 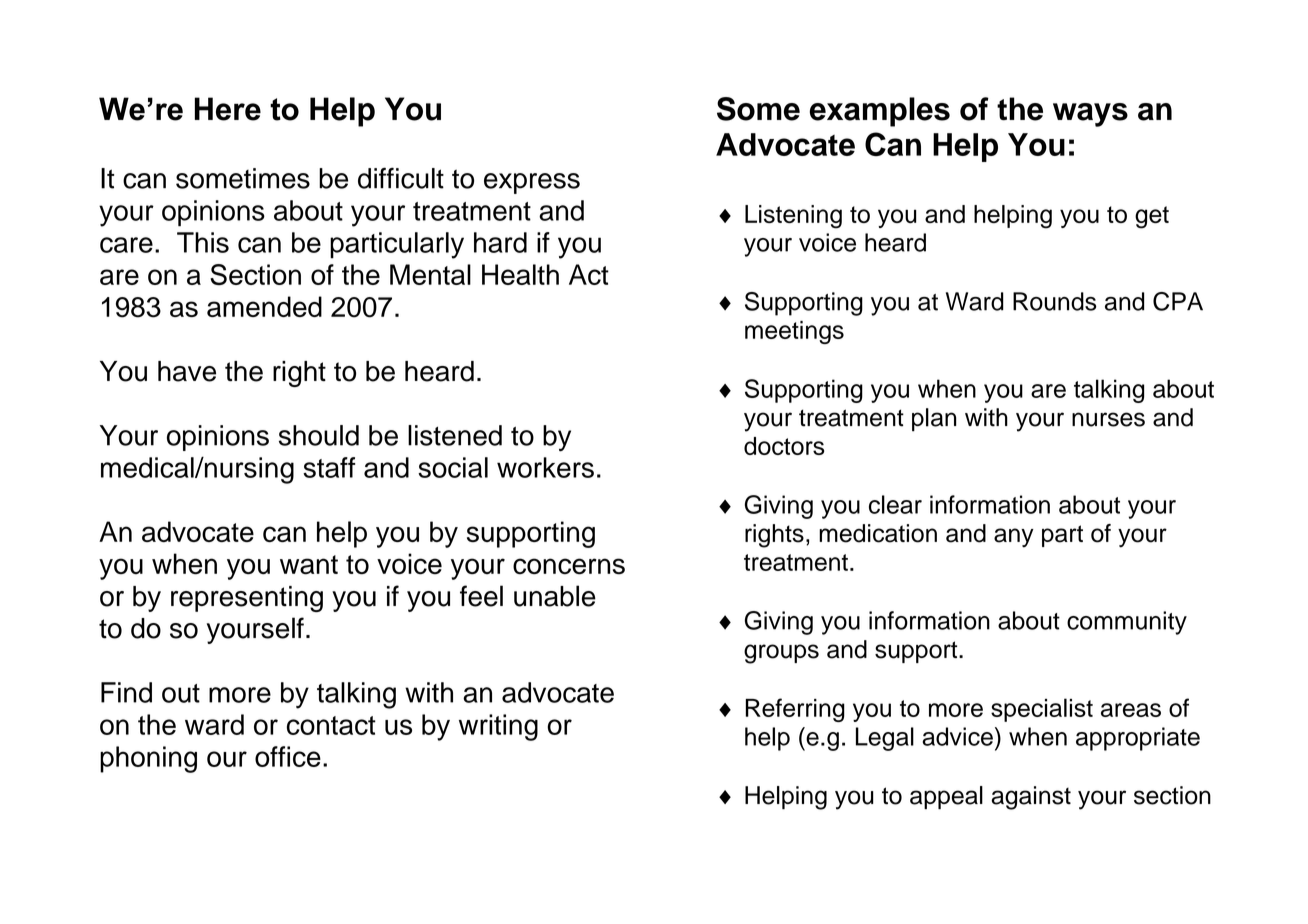 I want to click on have, so click(x=187, y=371).
